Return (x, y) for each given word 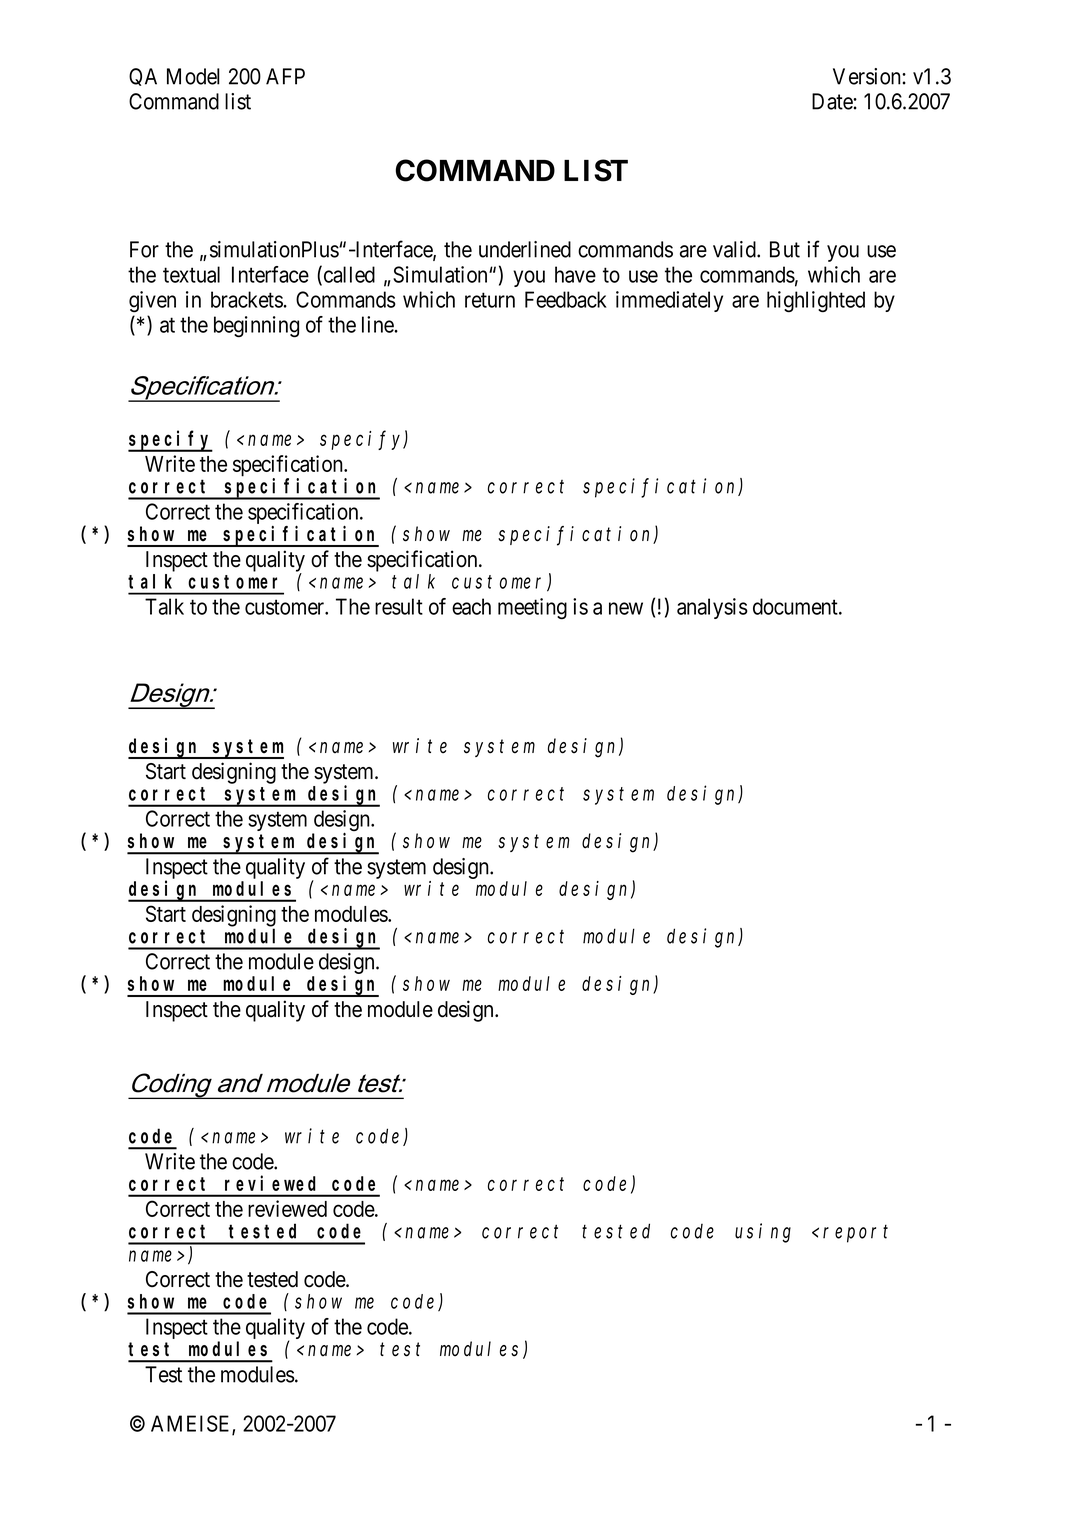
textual (191, 274)
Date (833, 101)
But (785, 249)
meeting (532, 608)
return (490, 300)
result (399, 606)
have (575, 274)
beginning (256, 327)
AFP (285, 76)
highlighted (816, 301)
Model (193, 76)
